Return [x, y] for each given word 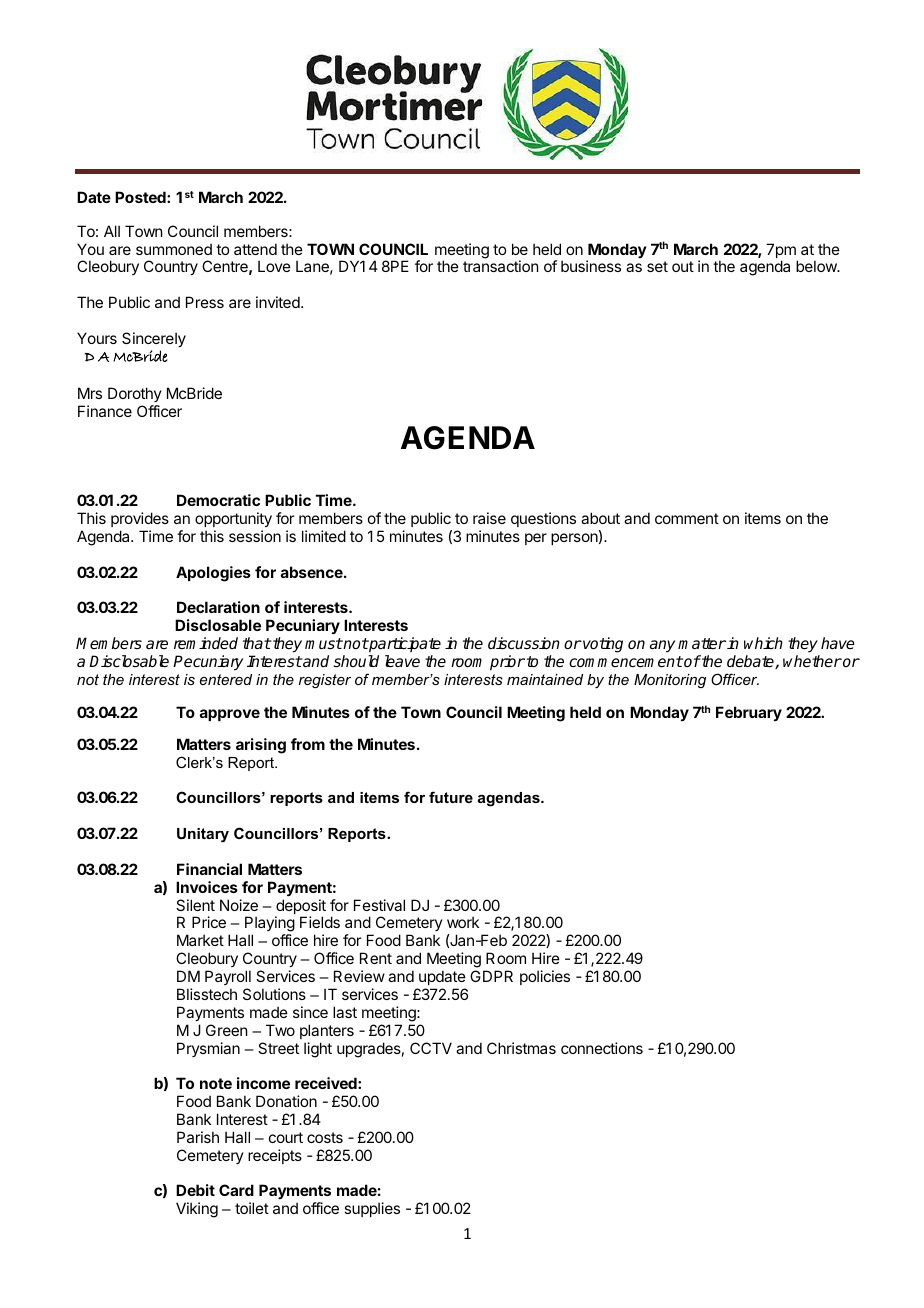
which [763, 643]
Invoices [207, 887]
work [463, 922]
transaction [500, 266]
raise [489, 518]
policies [545, 977]
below [817, 266]
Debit [195, 1190]
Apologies [213, 574]
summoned [174, 249]
